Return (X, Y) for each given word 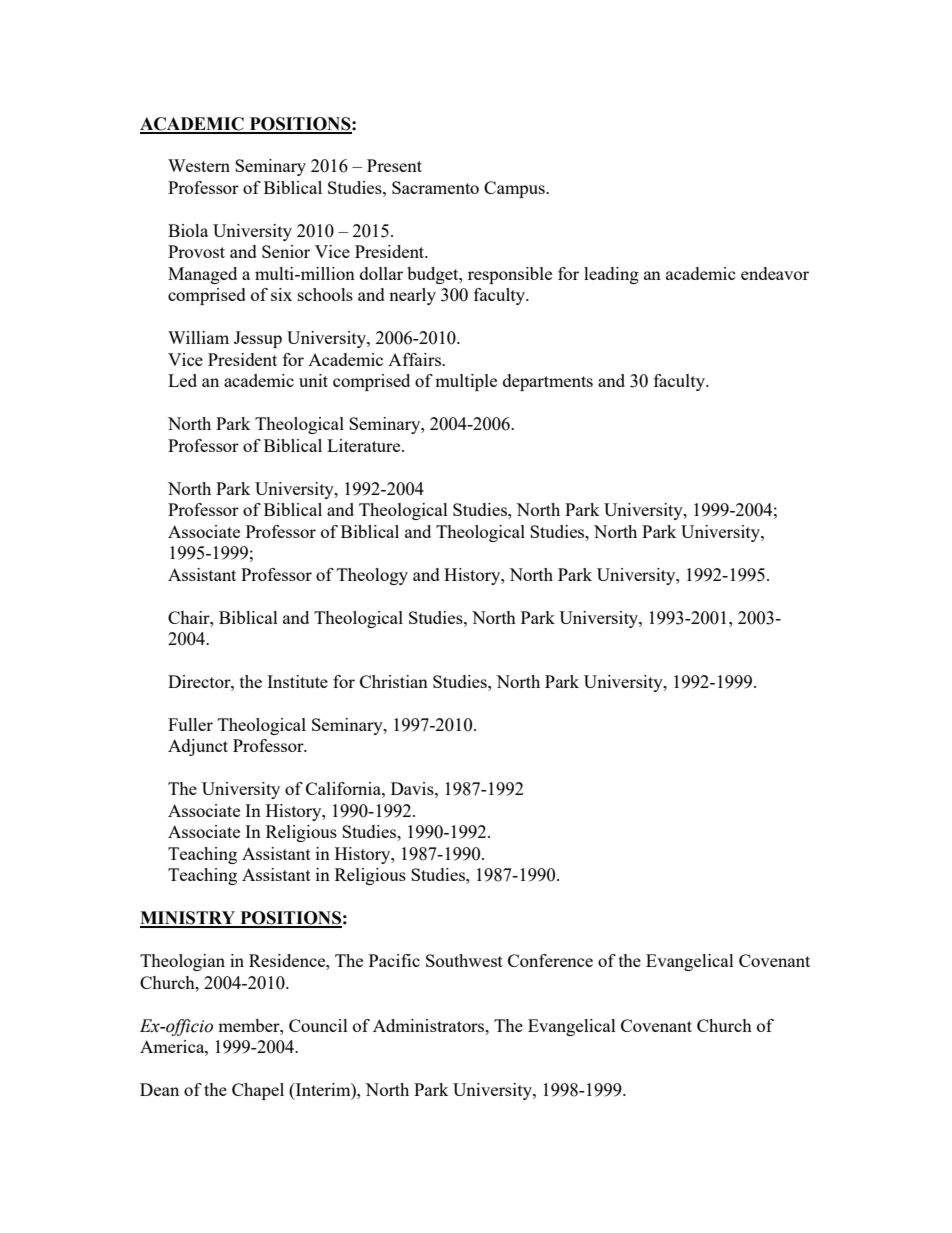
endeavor (775, 273)
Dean (159, 1089)
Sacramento (435, 187)
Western (199, 165)
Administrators (430, 1025)
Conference (550, 960)
